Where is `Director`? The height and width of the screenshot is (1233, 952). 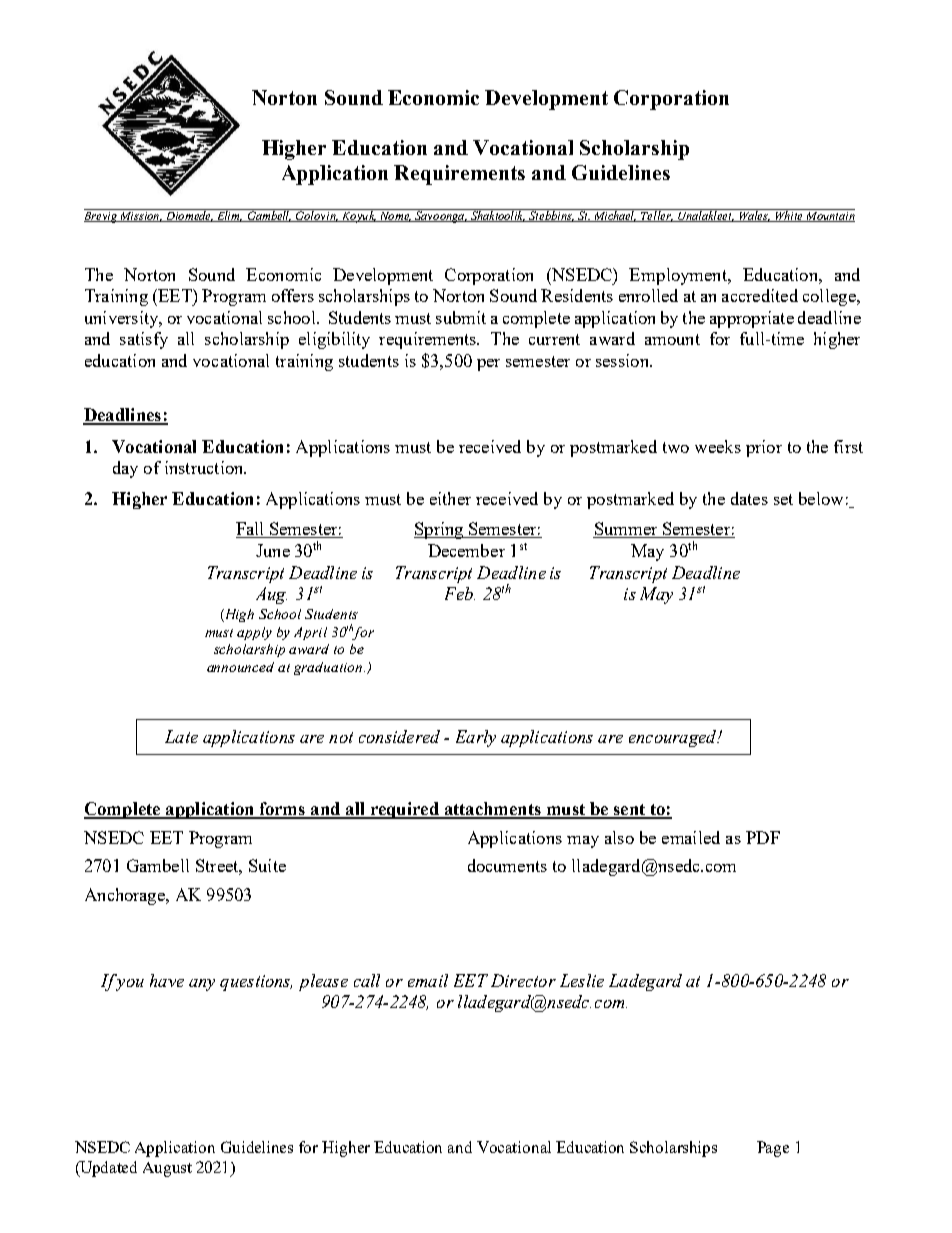
Director is located at coordinates (523, 980).
